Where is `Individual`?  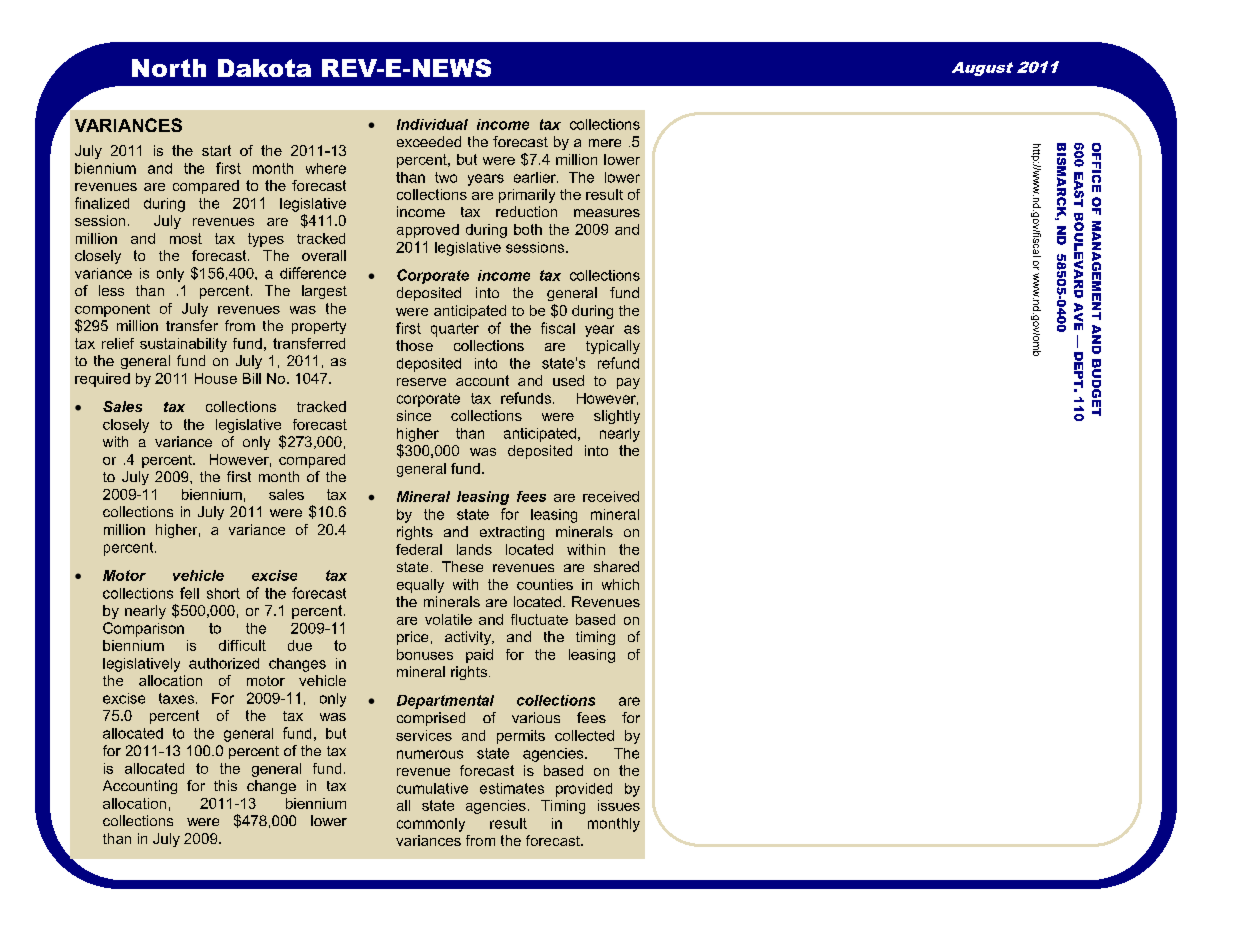
Individual is located at coordinates (432, 124).
